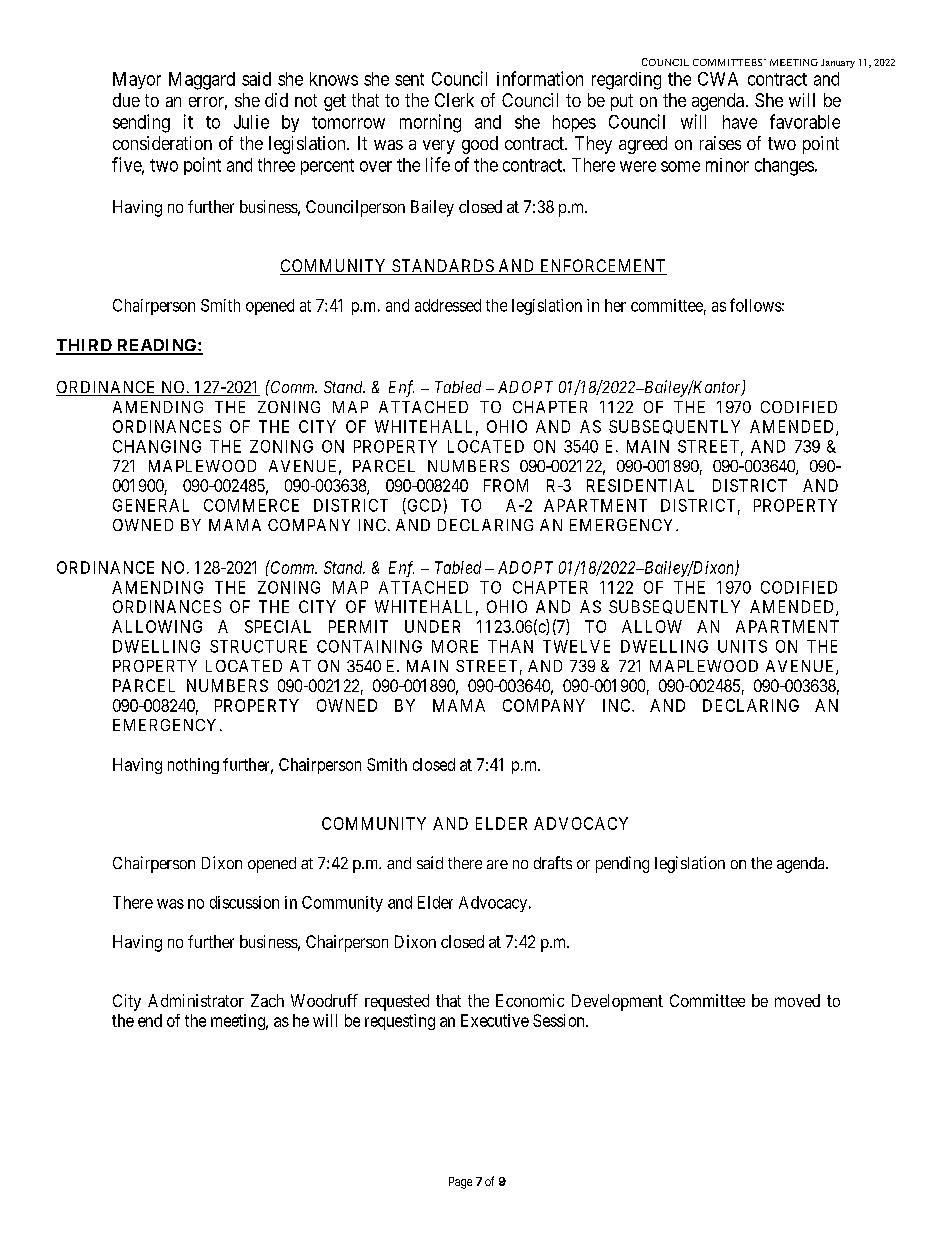 The height and width of the document is (1233, 952). Describe the element at coordinates (244, 902) in the document. I see `discussion` at that location.
